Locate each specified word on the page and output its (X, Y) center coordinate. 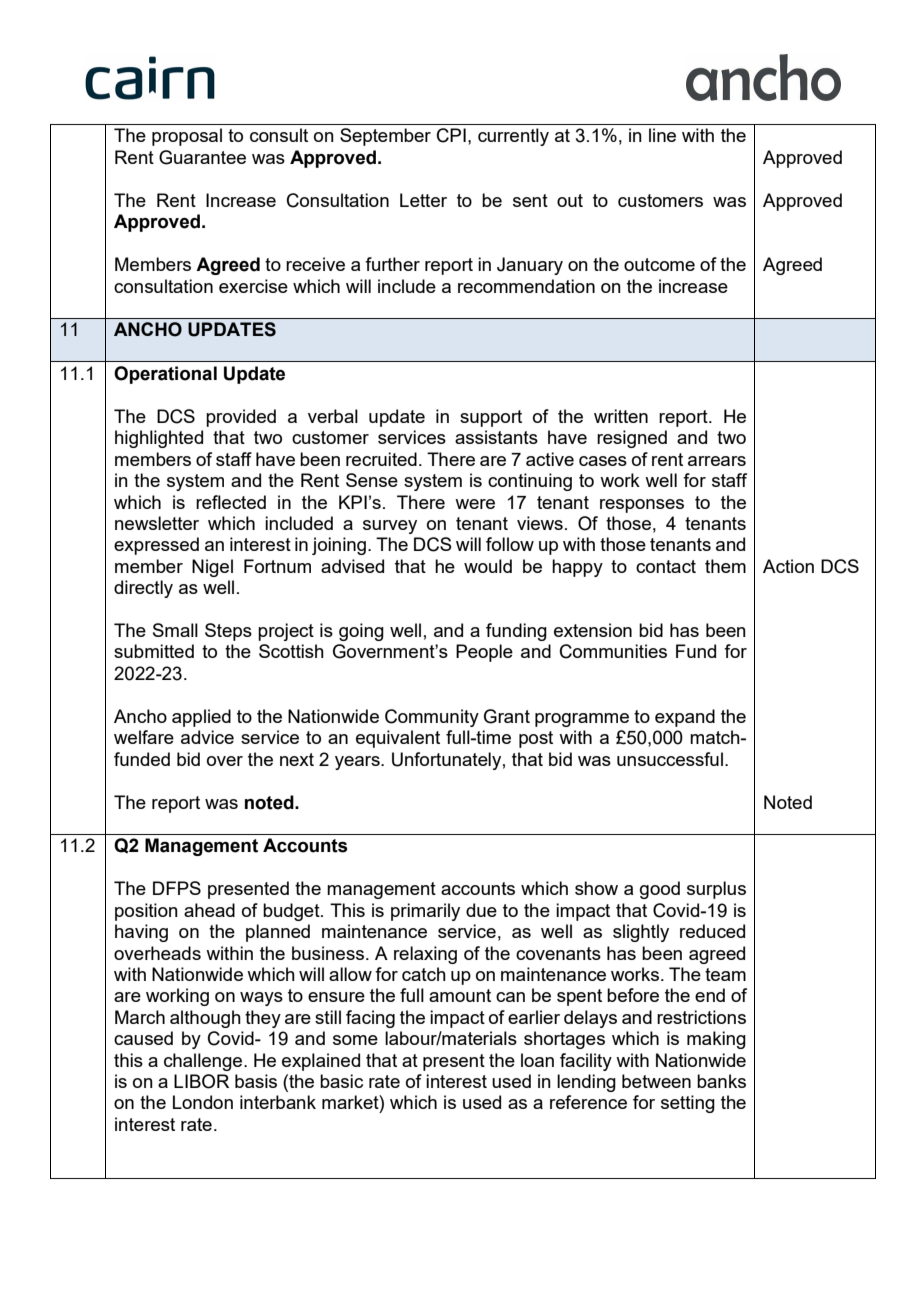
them (725, 566)
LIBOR (201, 1081)
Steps (228, 632)
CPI (451, 135)
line (662, 135)
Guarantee (202, 157)
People (484, 653)
